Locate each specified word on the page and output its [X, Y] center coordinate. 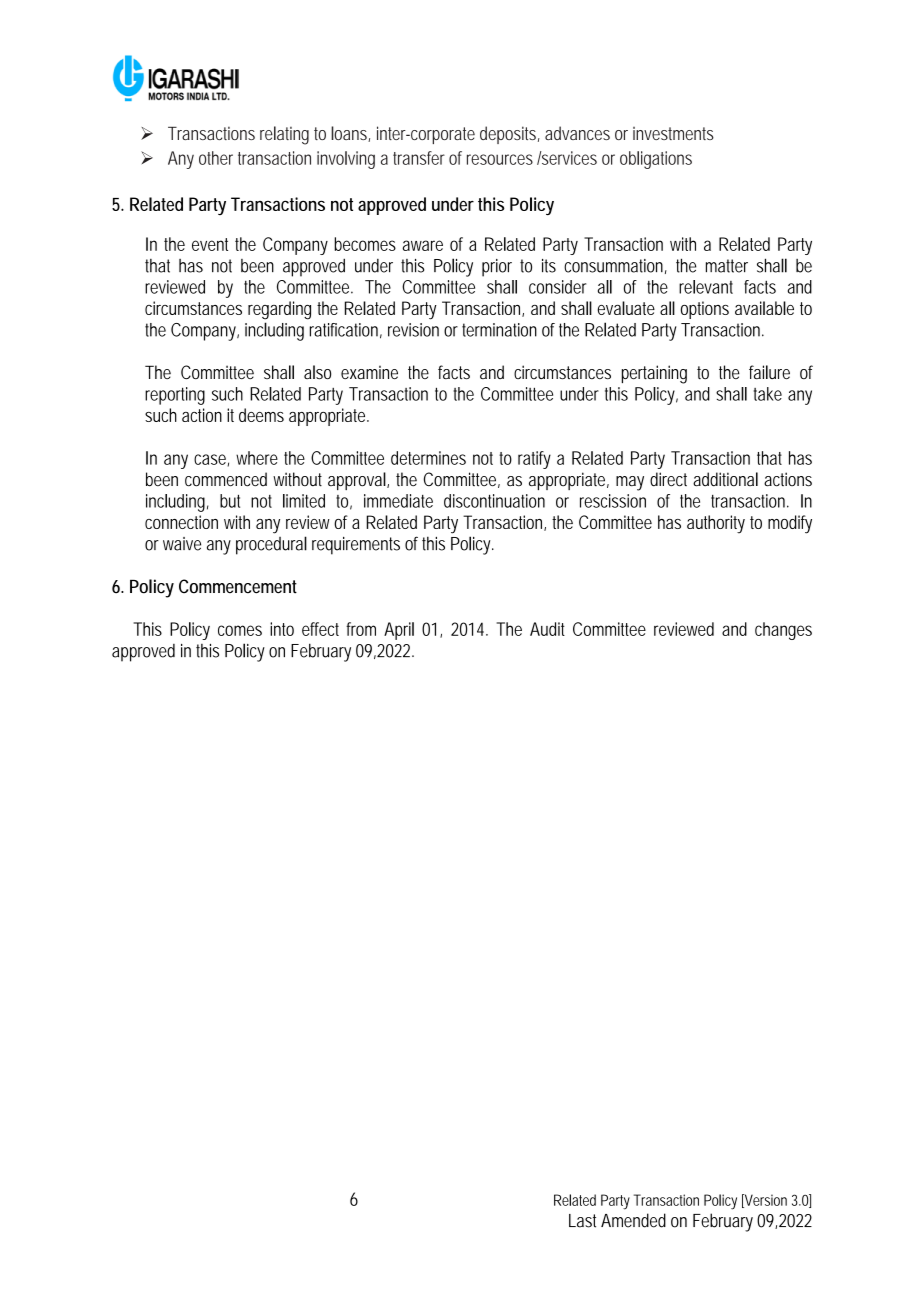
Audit [547, 629]
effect [320, 629]
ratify [534, 460]
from [361, 629]
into [282, 629]
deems [261, 415]
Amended [633, 1220]
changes [783, 631]
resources [500, 159]
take [768, 394]
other [216, 158]
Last [582, 1221]
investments [673, 133]
